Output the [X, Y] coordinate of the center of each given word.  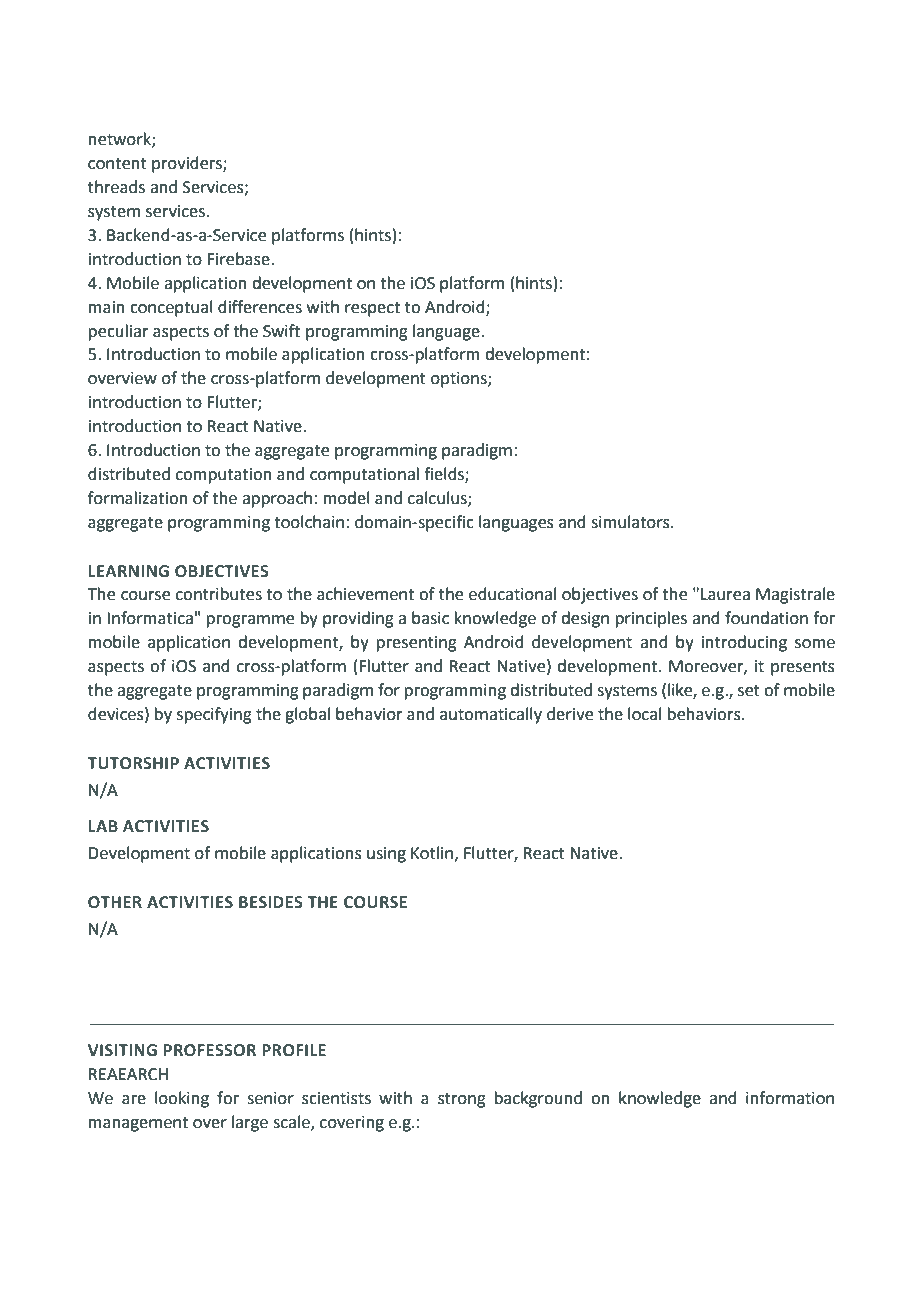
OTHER [115, 902]
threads [116, 187]
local [644, 714]
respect [372, 309]
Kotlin [432, 853]
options [460, 380]
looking [182, 1099]
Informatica [150, 618]
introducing [744, 643]
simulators [631, 522]
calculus [438, 498]
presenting [417, 644]
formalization [138, 498]
